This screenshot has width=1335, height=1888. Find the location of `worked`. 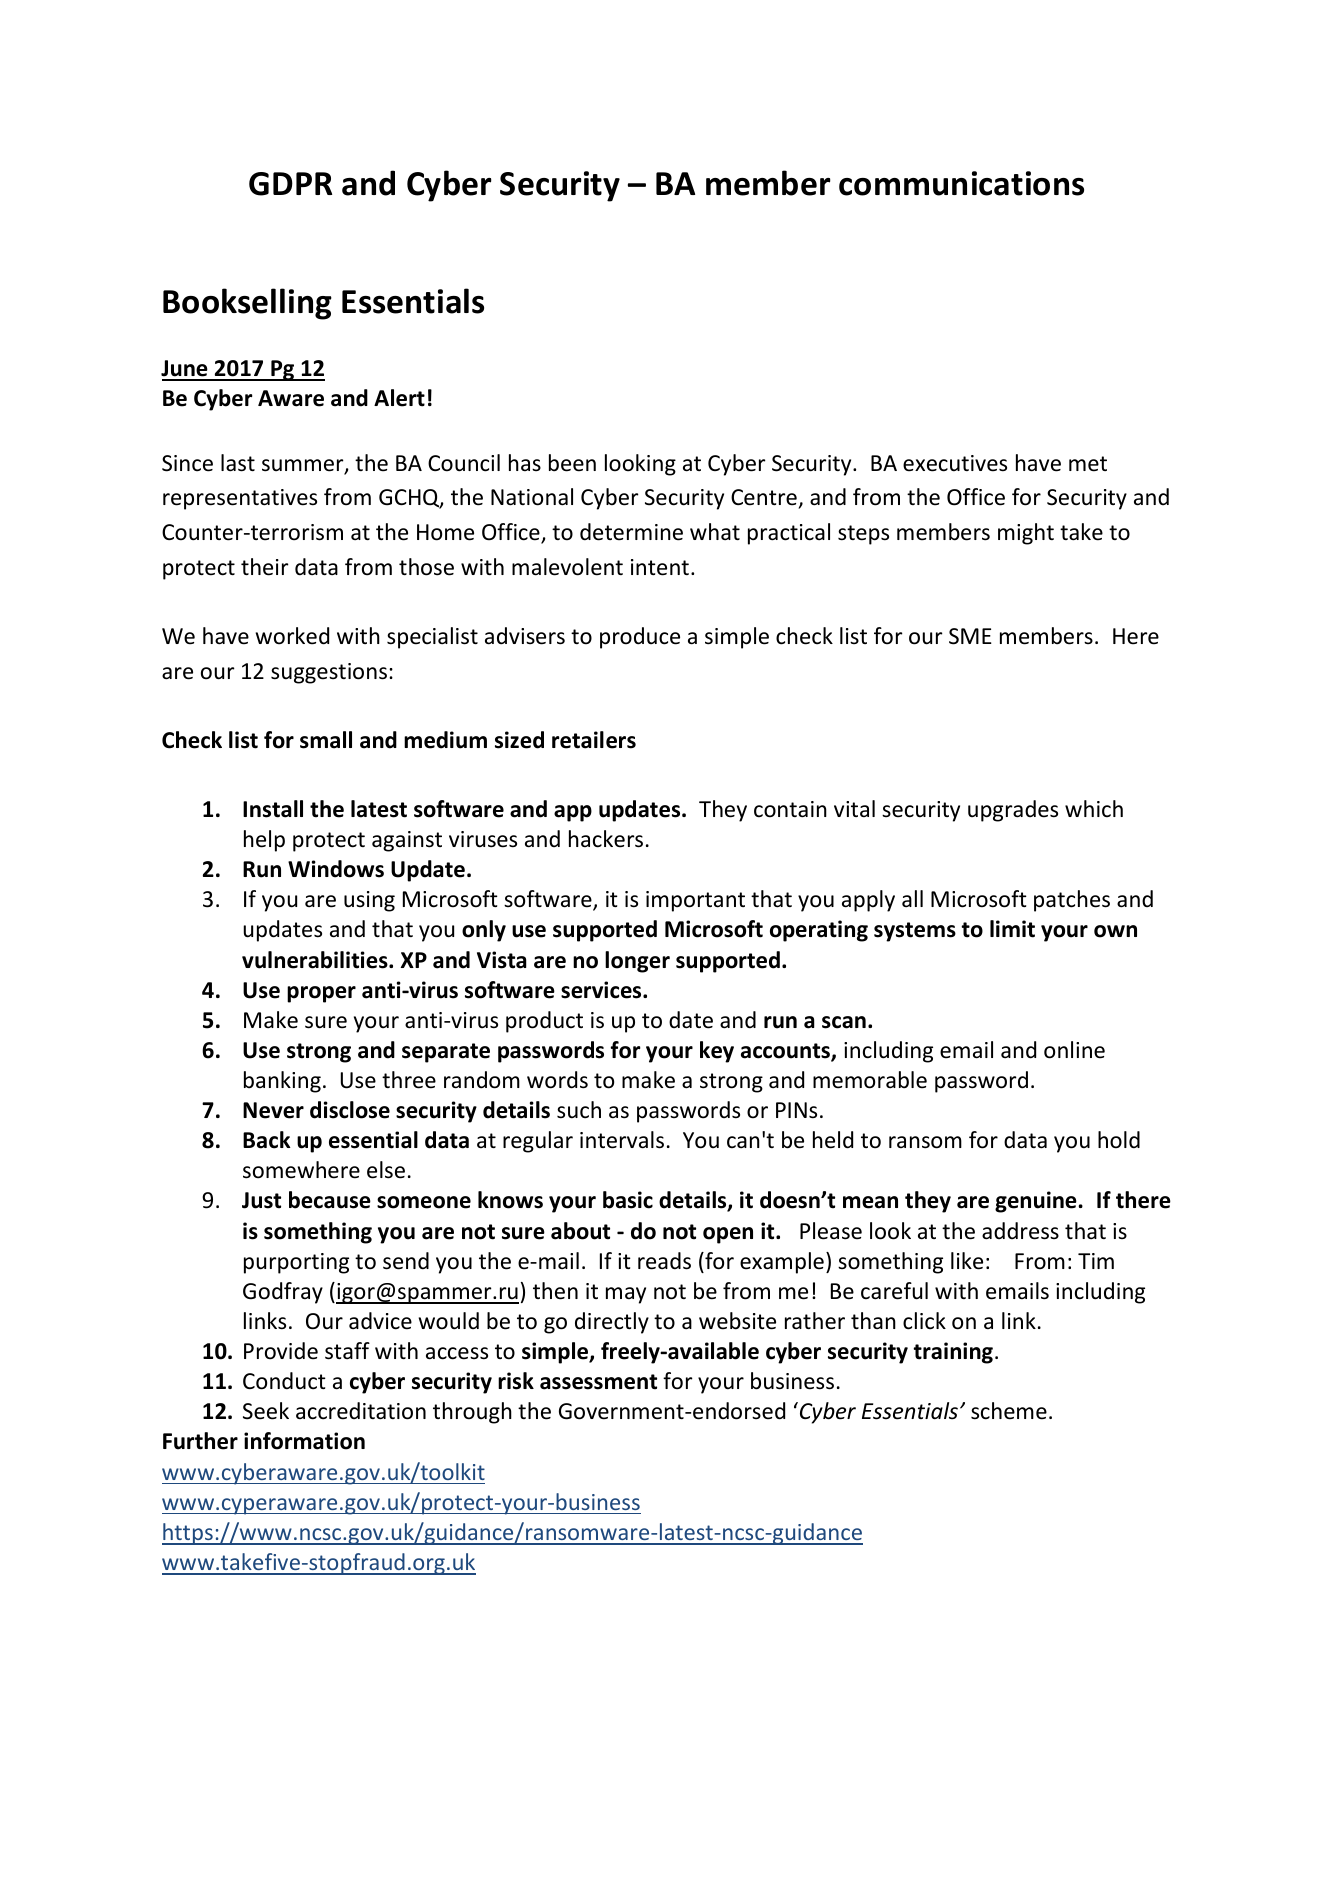

worked is located at coordinates (292, 636).
